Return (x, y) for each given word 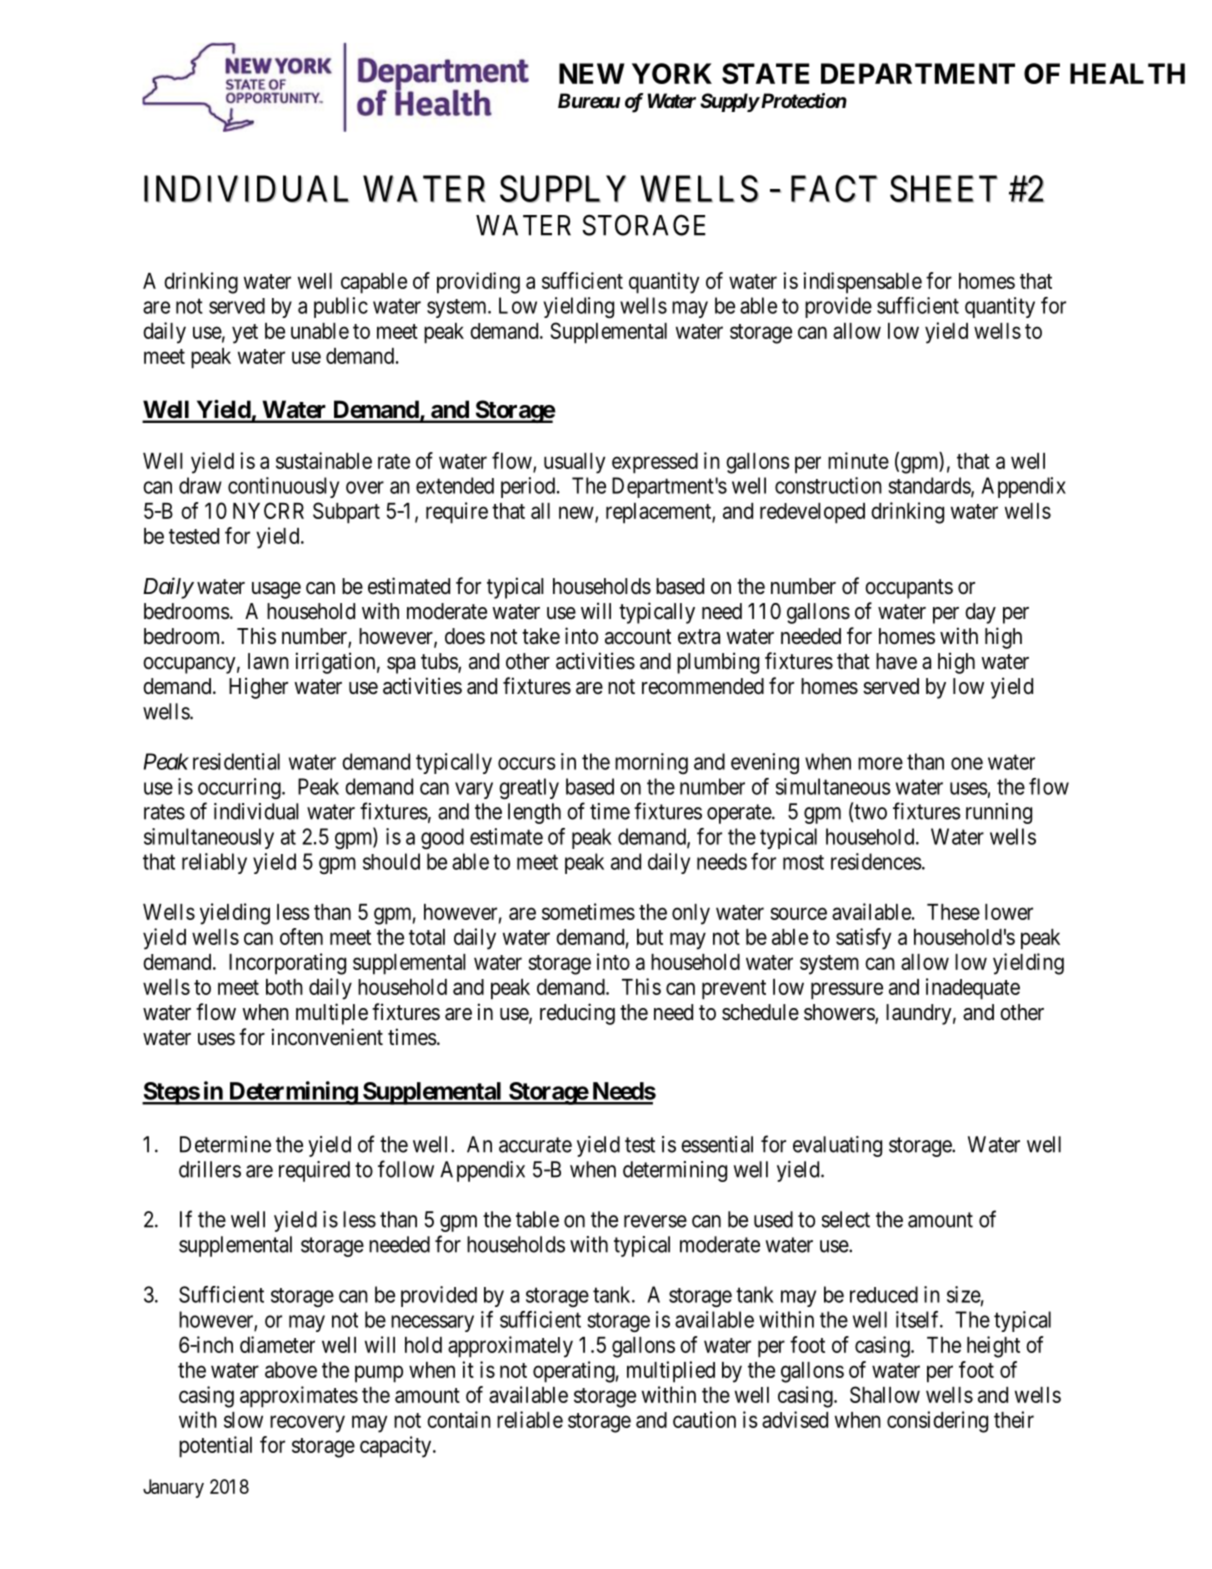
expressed (655, 463)
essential (717, 1144)
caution (704, 1419)
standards (930, 486)
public (341, 307)
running (999, 813)
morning (651, 763)
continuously (283, 487)
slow (243, 1420)
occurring (240, 788)
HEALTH (1127, 73)
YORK (672, 73)
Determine (225, 1144)
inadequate (973, 989)
